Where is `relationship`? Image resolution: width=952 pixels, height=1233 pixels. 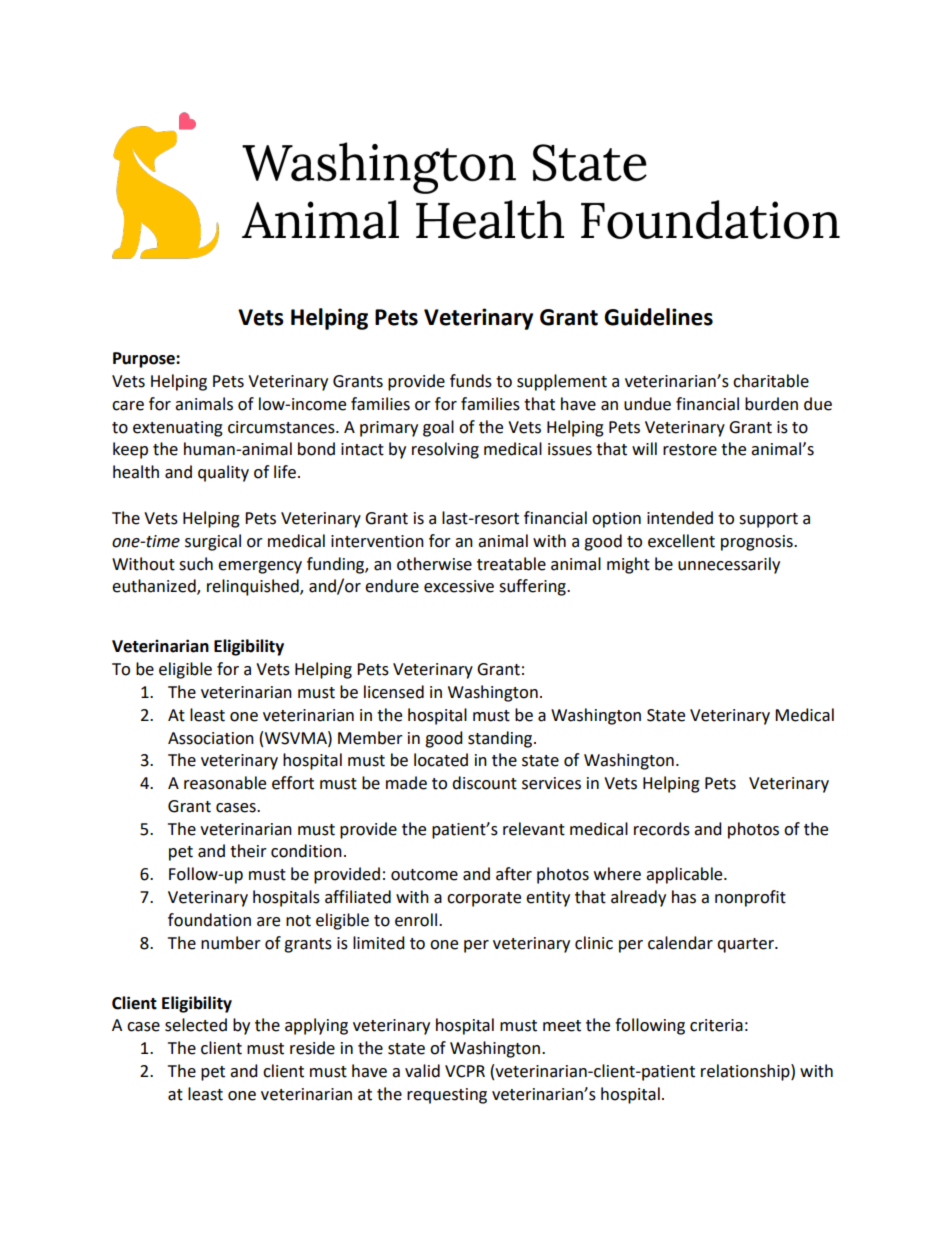 relationship is located at coordinates (746, 1072).
